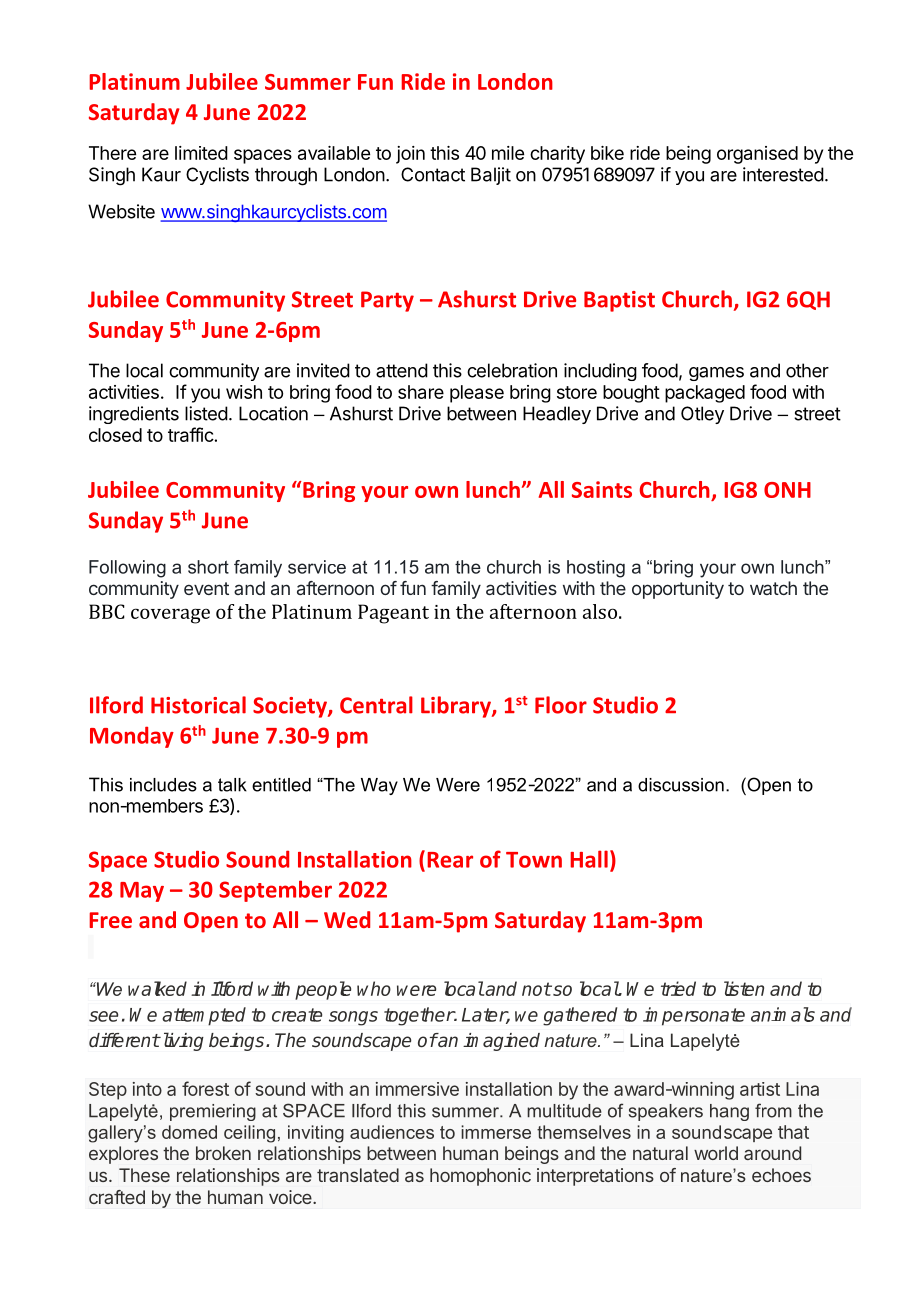  What do you see at coordinates (480, 1177) in the screenshot?
I see `homophonic` at bounding box center [480, 1177].
